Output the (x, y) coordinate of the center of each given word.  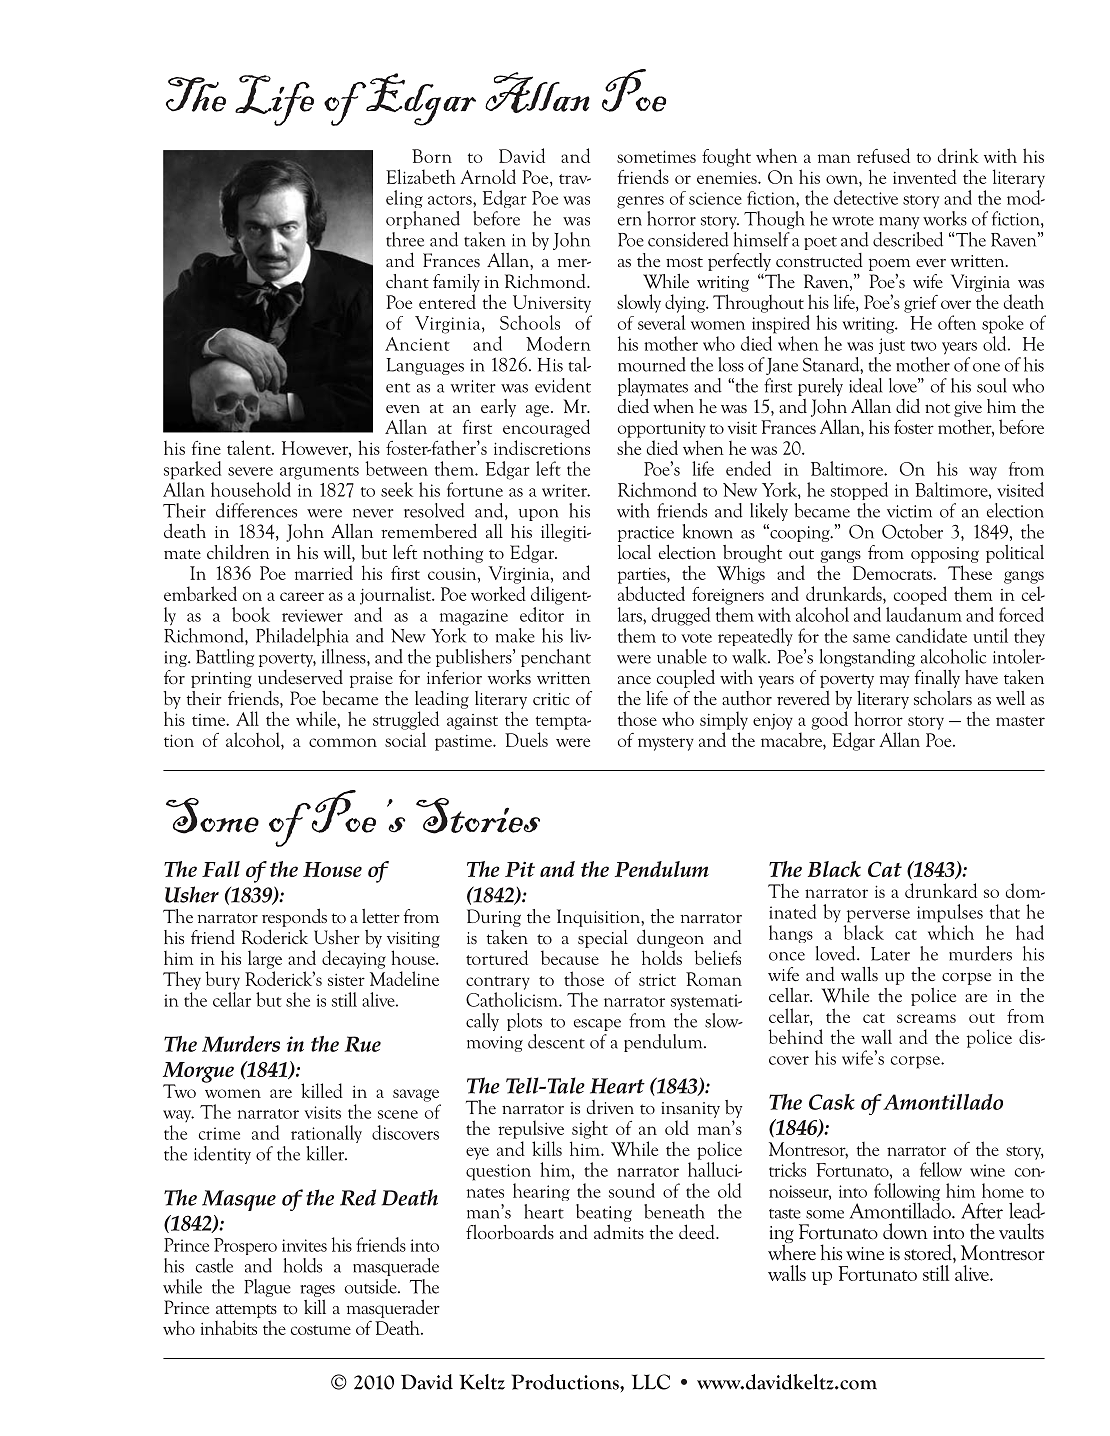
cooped (920, 595)
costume (321, 1330)
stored (929, 1253)
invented (925, 176)
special (603, 939)
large (265, 959)
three (405, 239)
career (302, 596)
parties (643, 576)
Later (890, 954)
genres (640, 202)
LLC (651, 1382)
